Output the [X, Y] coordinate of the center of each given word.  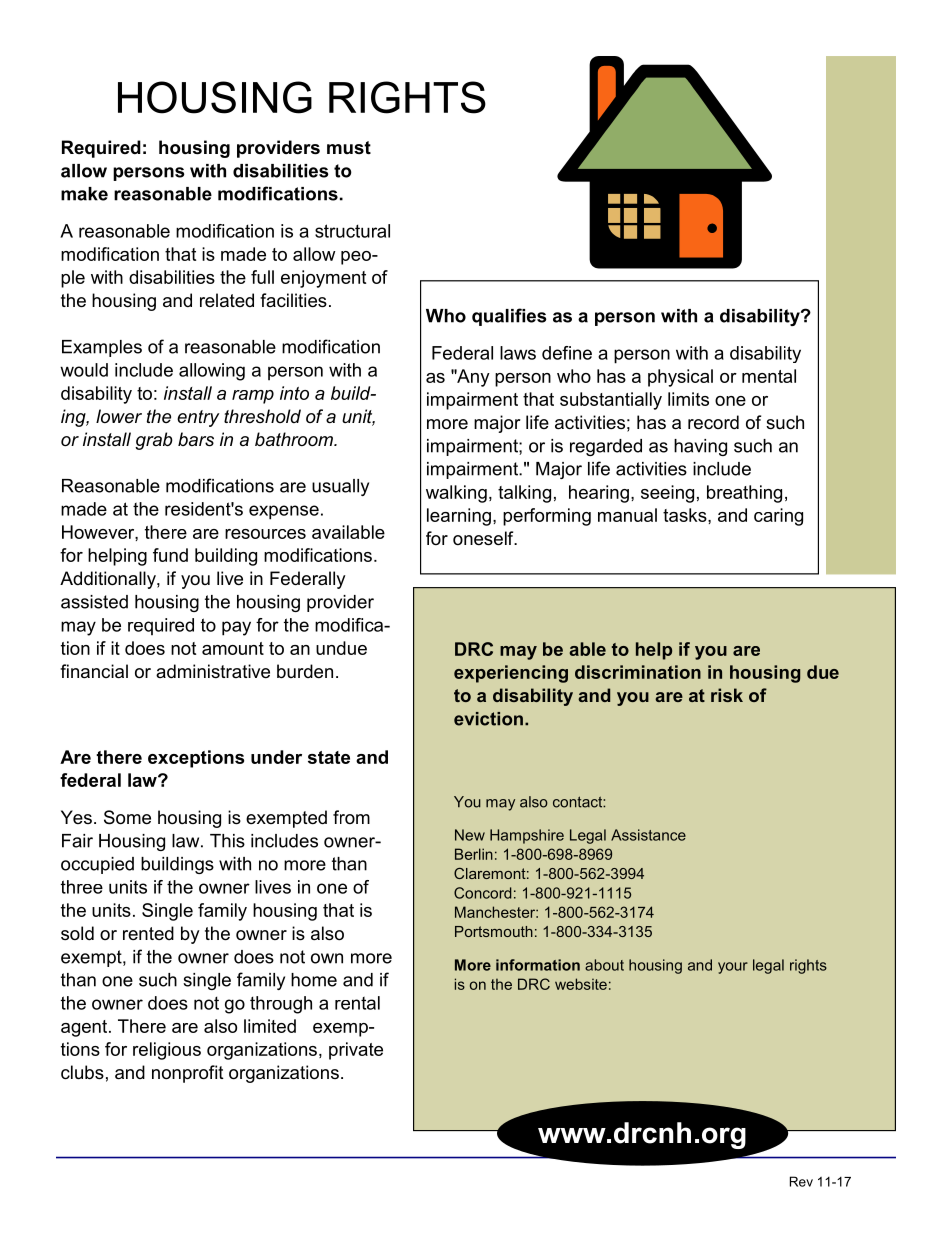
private [356, 1051]
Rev [801, 1181]
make [84, 194]
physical [680, 378]
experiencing [511, 674]
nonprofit [188, 1074]
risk [727, 695]
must [349, 148]
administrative [213, 671]
